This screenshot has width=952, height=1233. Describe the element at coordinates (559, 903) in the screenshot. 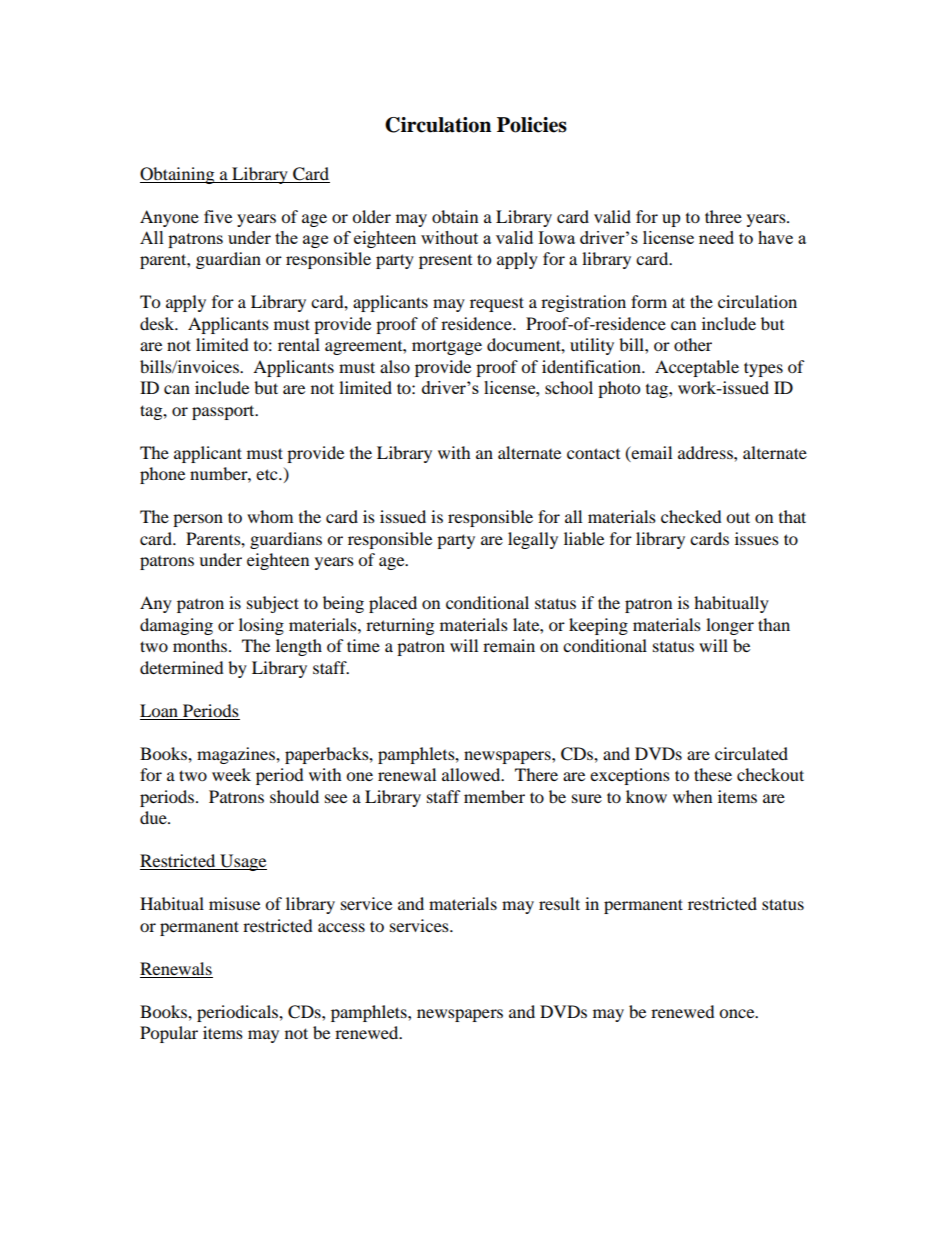

I see `result` at that location.
